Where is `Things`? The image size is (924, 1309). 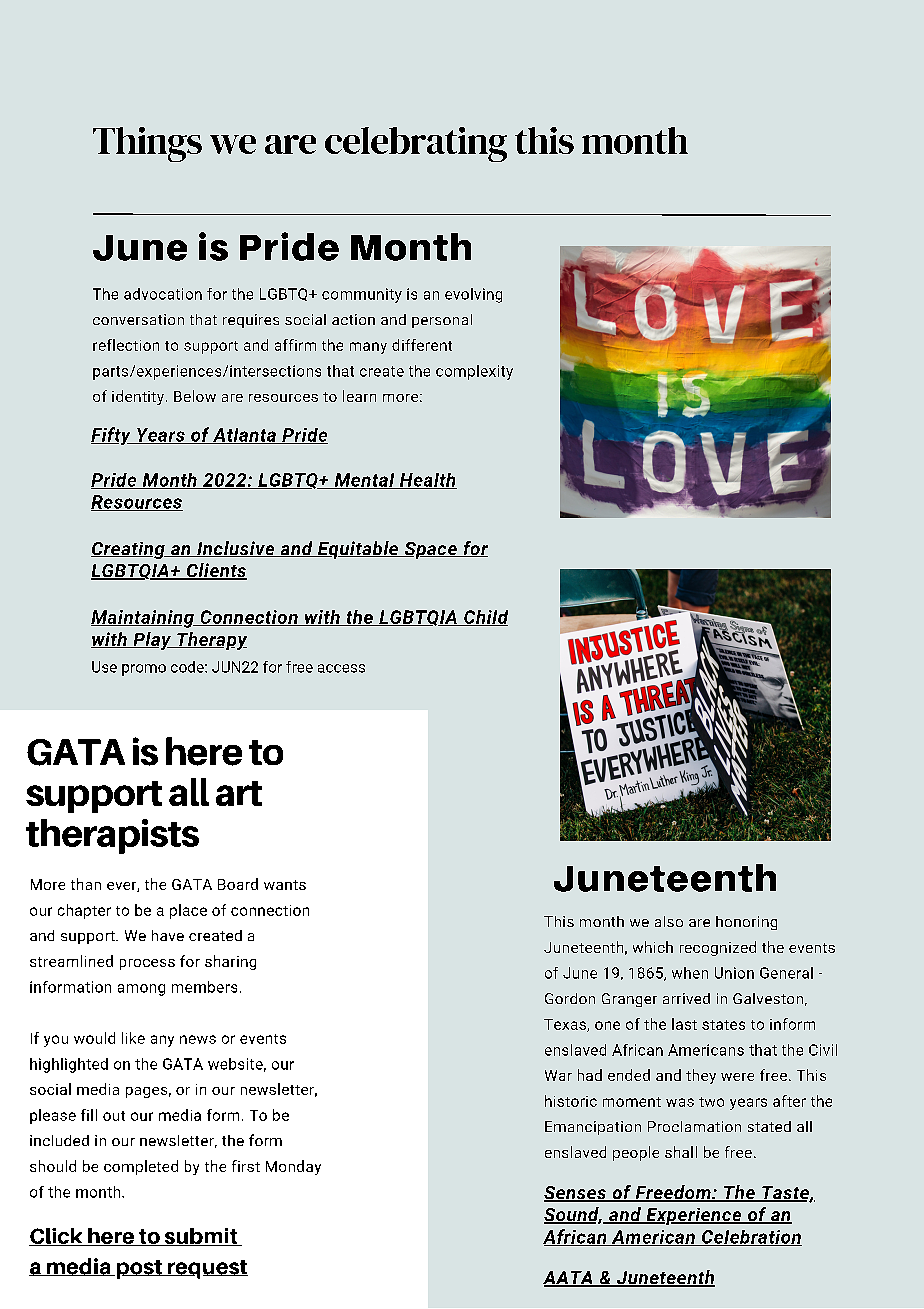
Things is located at coordinates (147, 144).
